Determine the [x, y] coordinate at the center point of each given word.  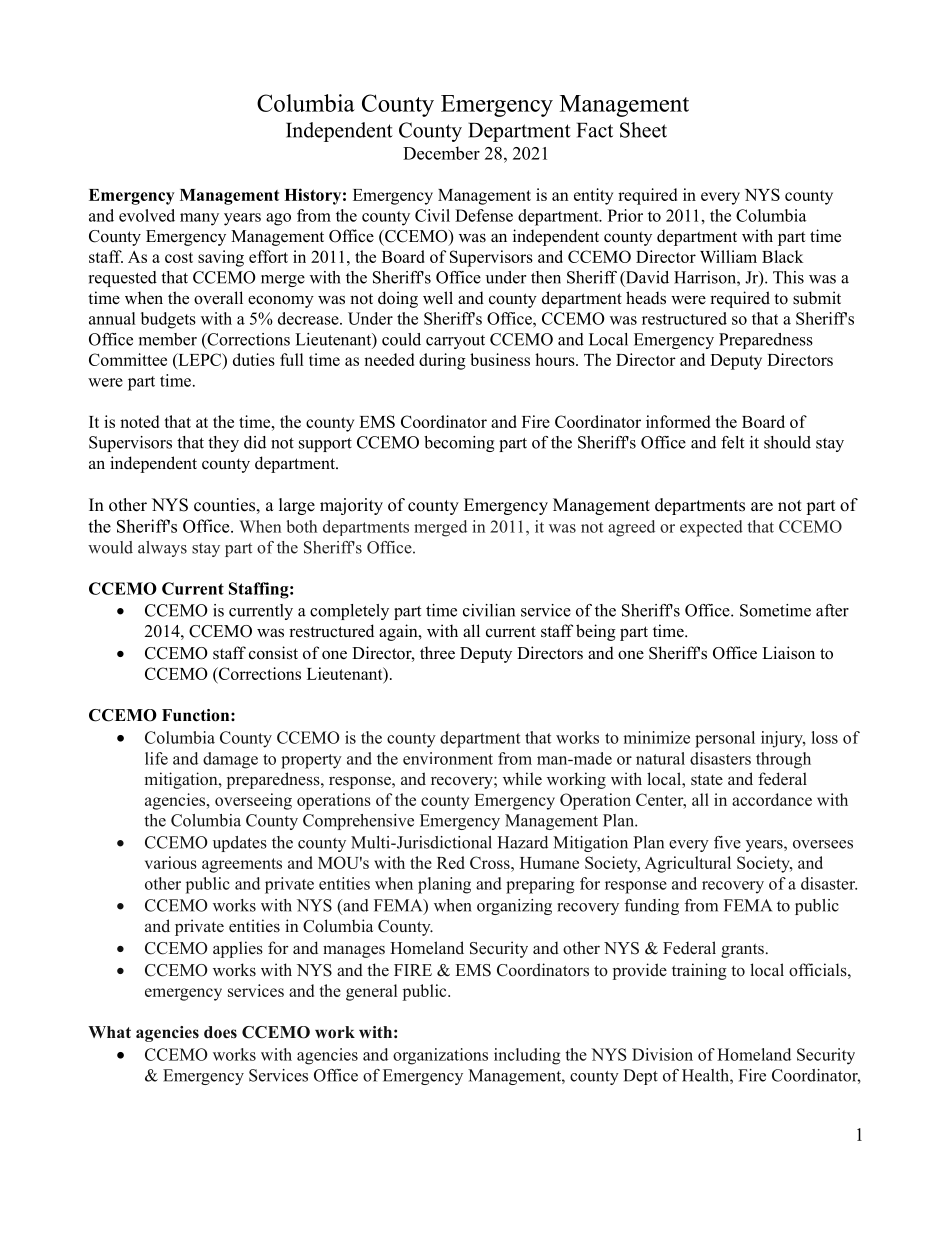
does [220, 1032]
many [199, 219]
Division [662, 1054]
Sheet [643, 130]
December [441, 153]
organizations [440, 1056]
